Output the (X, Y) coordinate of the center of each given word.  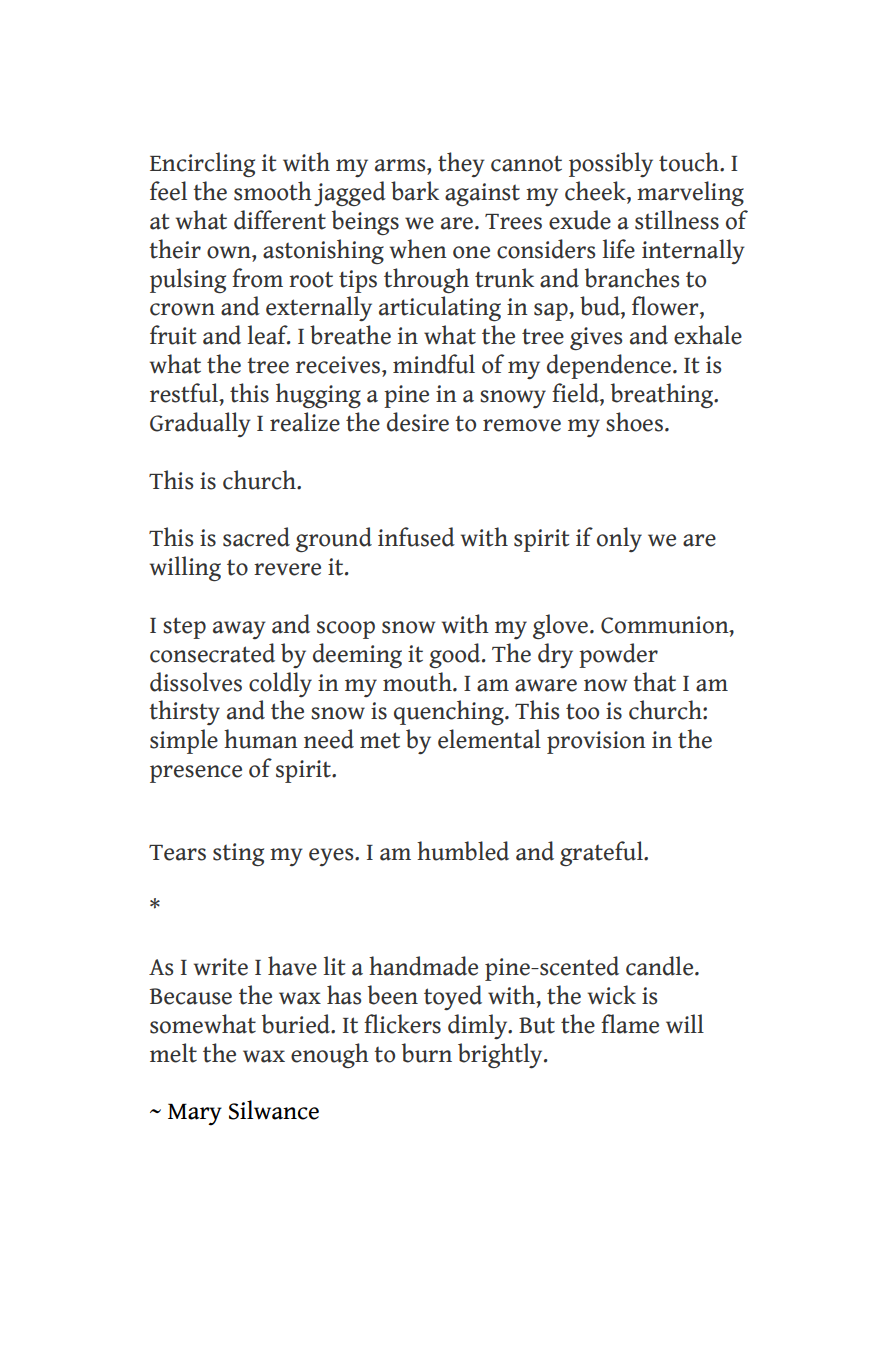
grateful (602, 853)
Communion (666, 626)
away (239, 630)
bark (415, 191)
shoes (634, 422)
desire (418, 422)
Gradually (200, 424)
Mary (195, 1114)
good (456, 655)
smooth (273, 191)
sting (238, 854)
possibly (611, 164)
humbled (463, 851)
